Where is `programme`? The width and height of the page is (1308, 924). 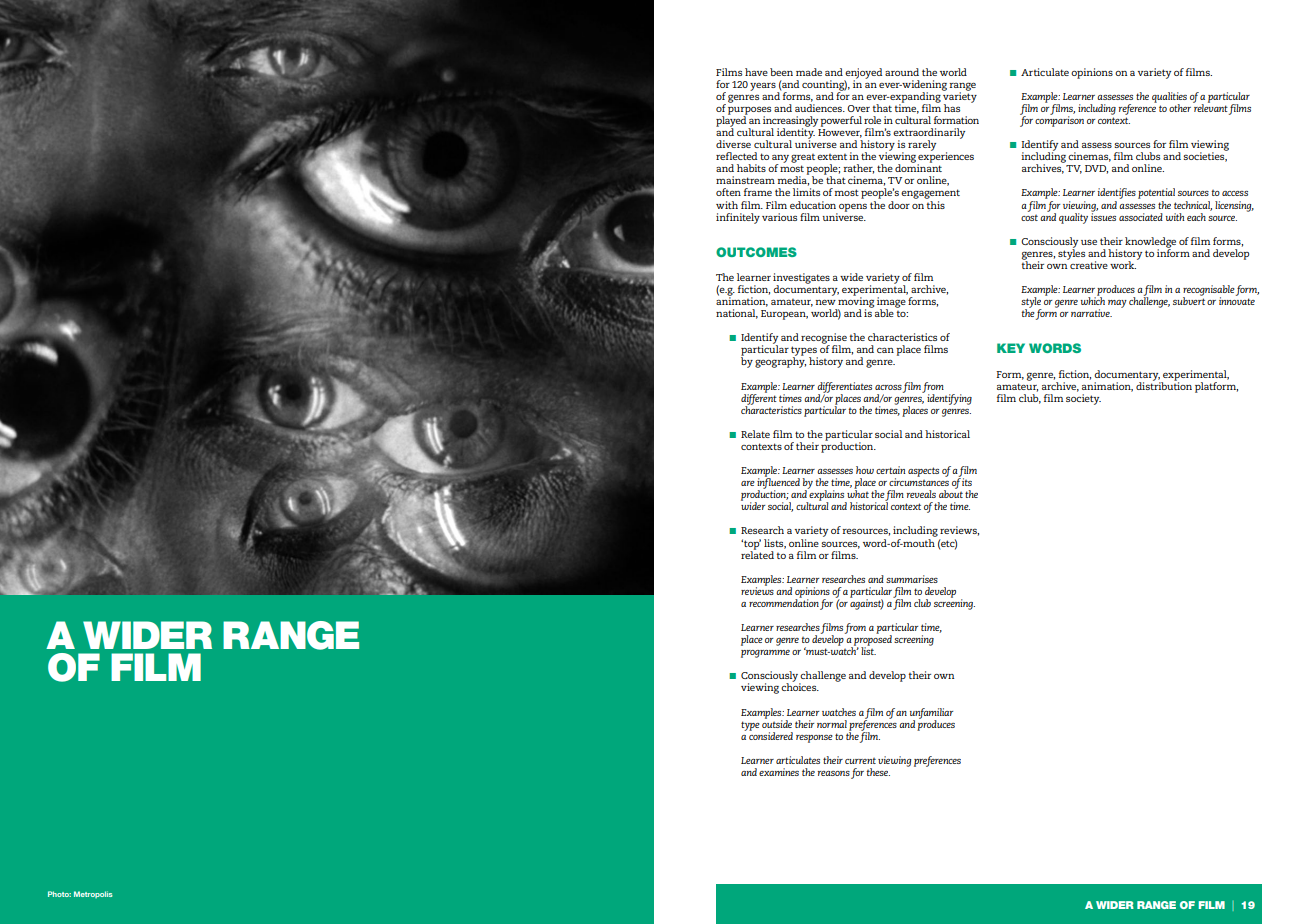
programme is located at coordinates (765, 654).
